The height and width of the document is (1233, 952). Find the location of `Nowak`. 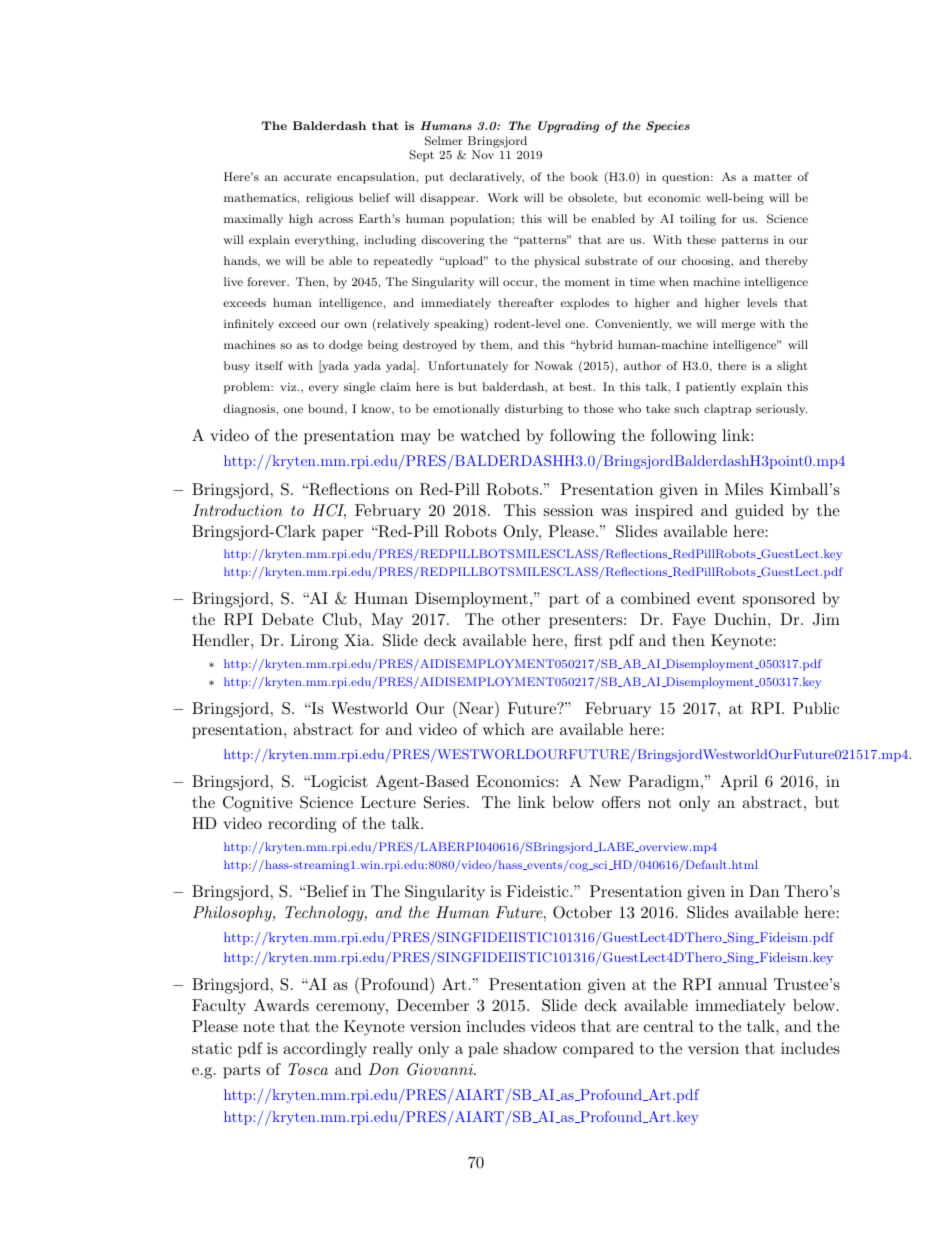

Nowak is located at coordinates (554, 365).
